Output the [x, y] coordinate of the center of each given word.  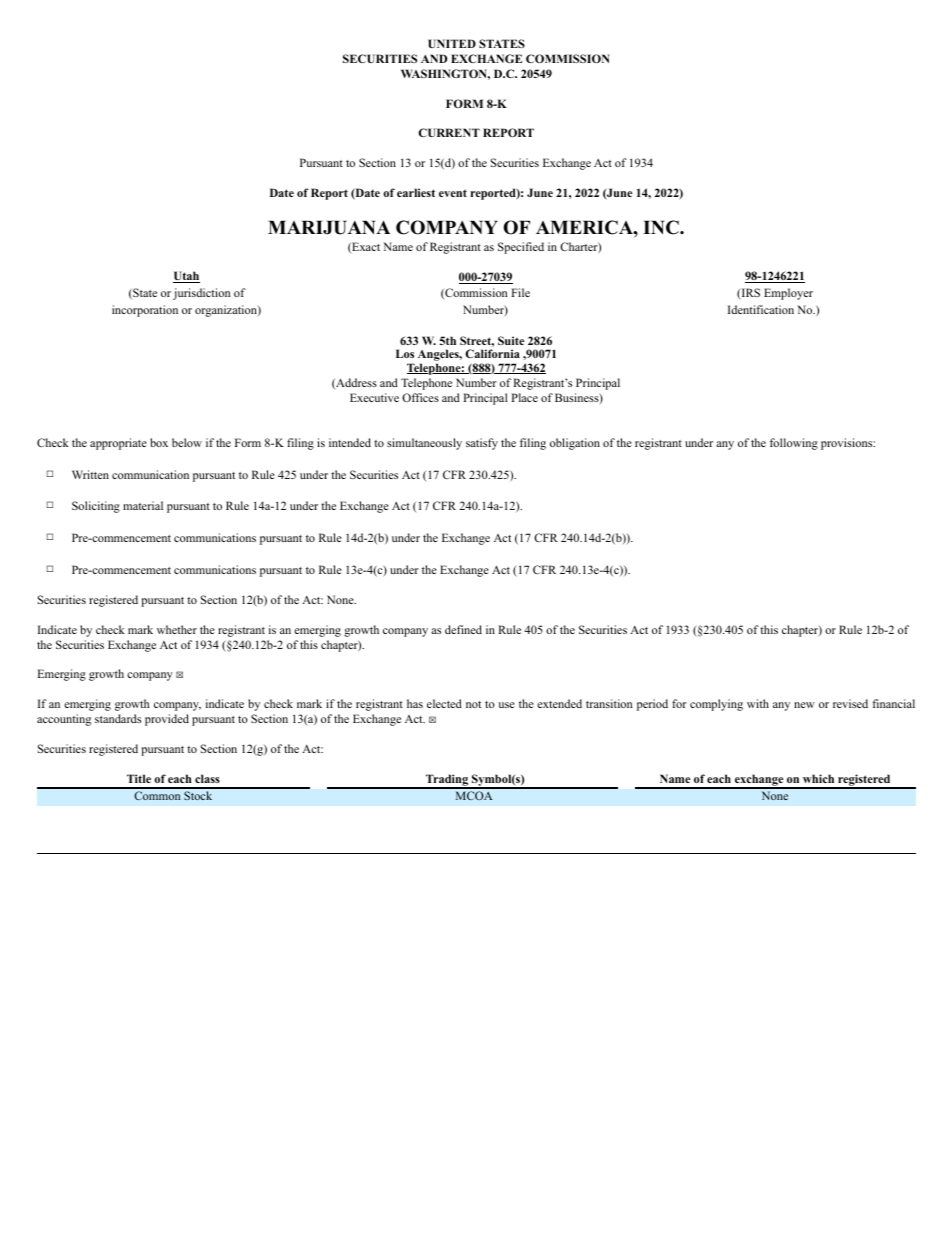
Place [524, 397]
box [159, 442]
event [453, 193]
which [818, 778]
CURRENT [449, 132]
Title [139, 778]
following [794, 444]
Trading [447, 781]
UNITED [452, 43]
